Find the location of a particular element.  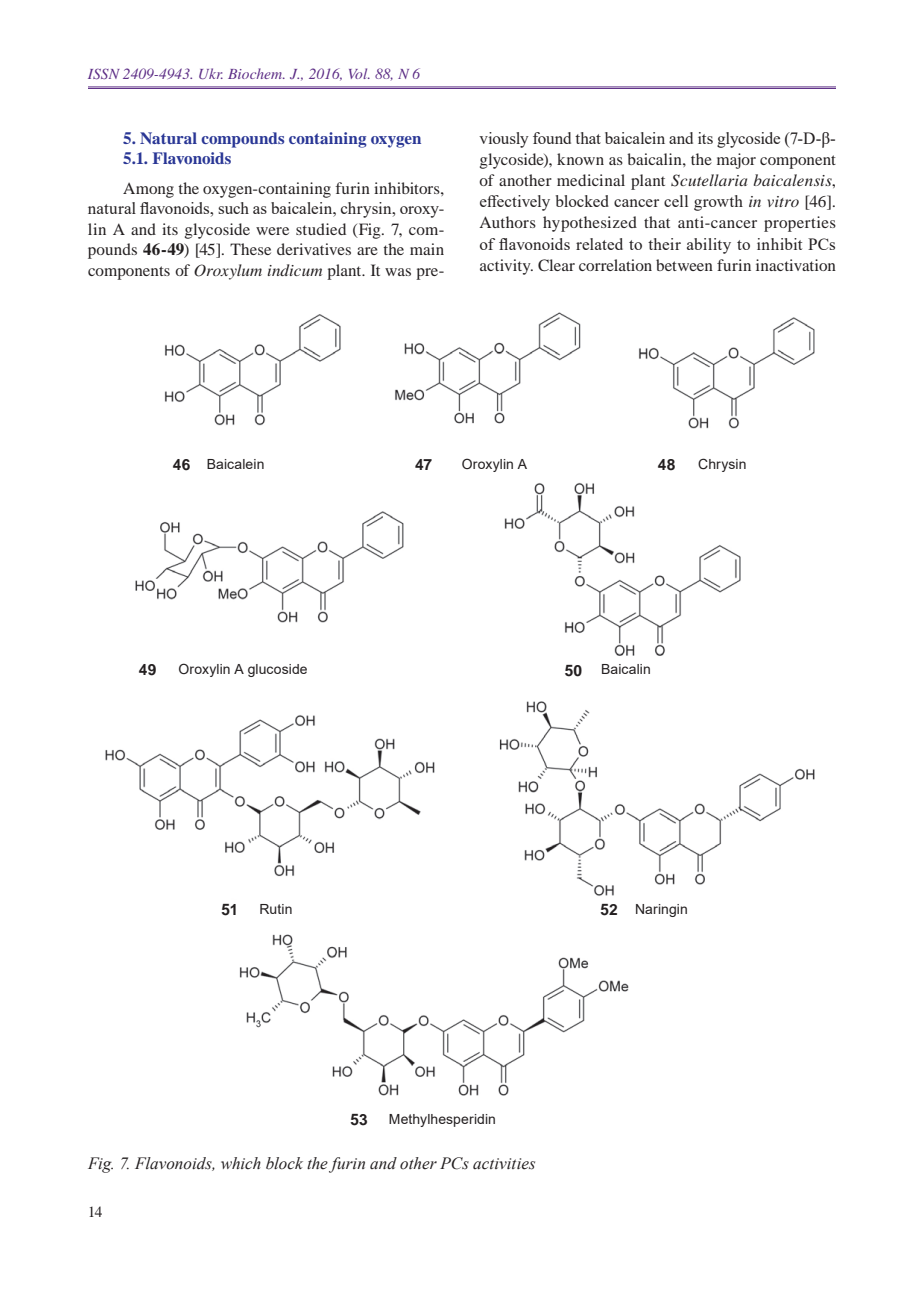

activities is located at coordinates (504, 1164).
